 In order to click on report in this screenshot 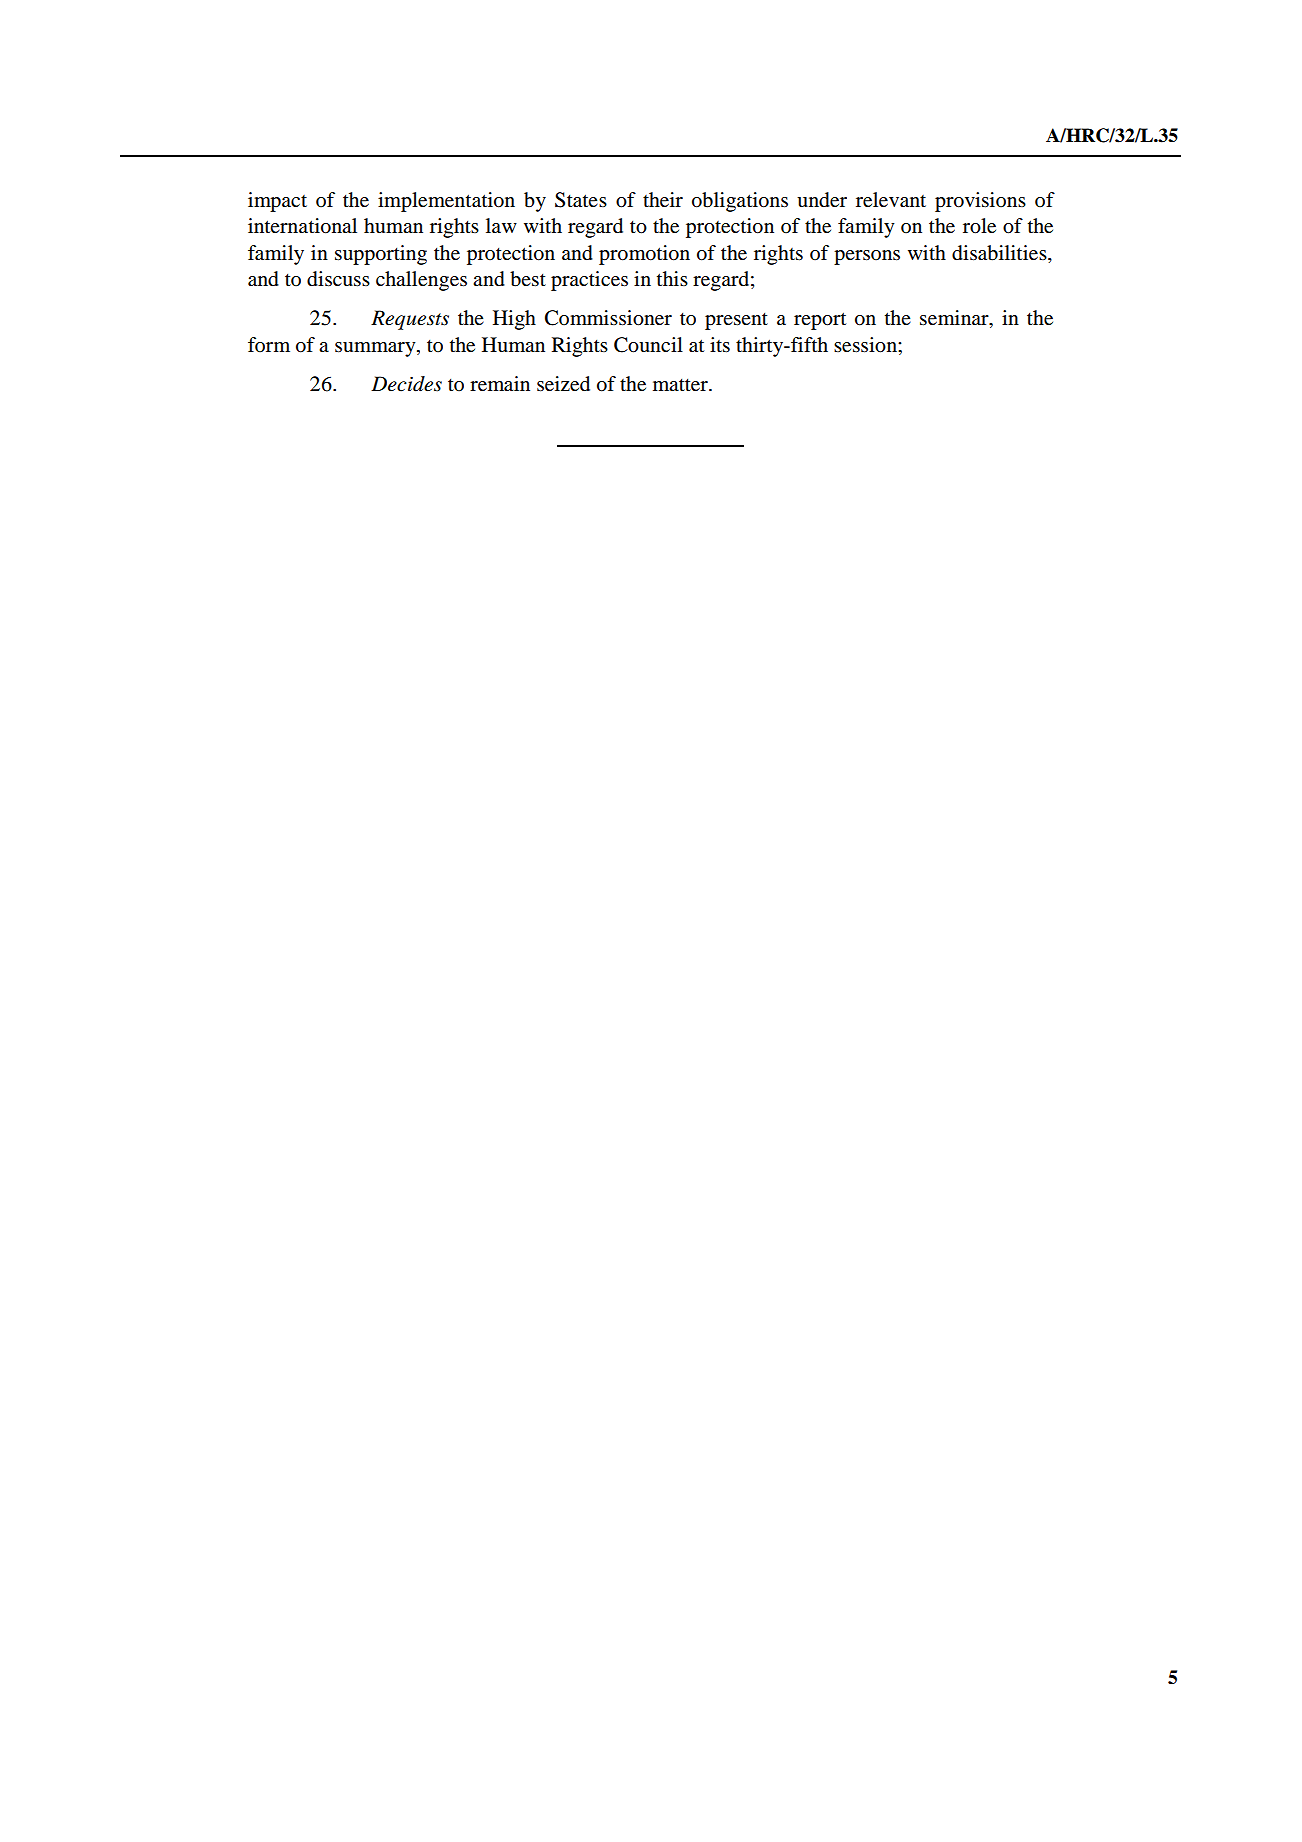, I will do `click(820, 321)`.
